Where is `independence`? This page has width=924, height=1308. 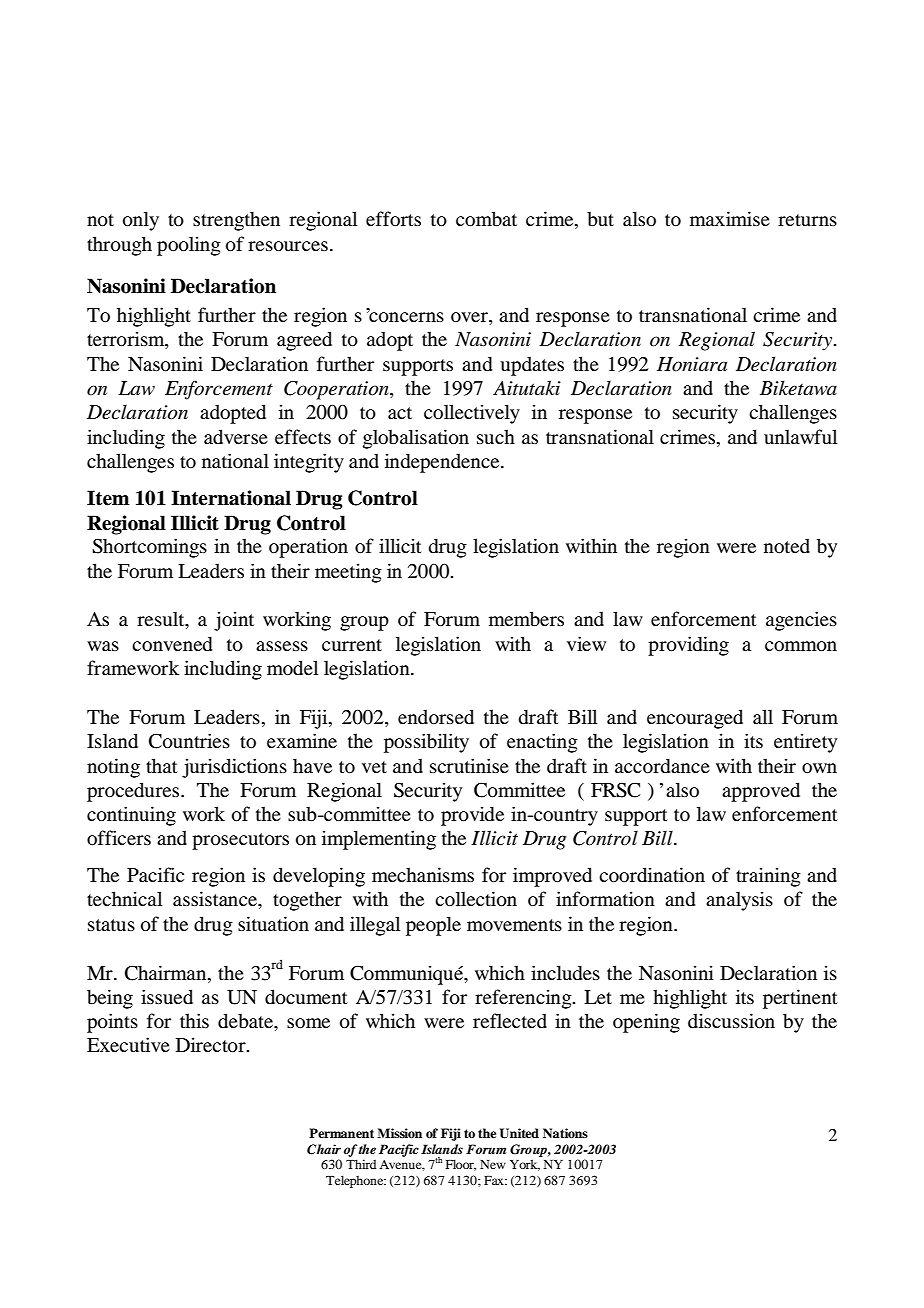
independence is located at coordinates (443, 463).
